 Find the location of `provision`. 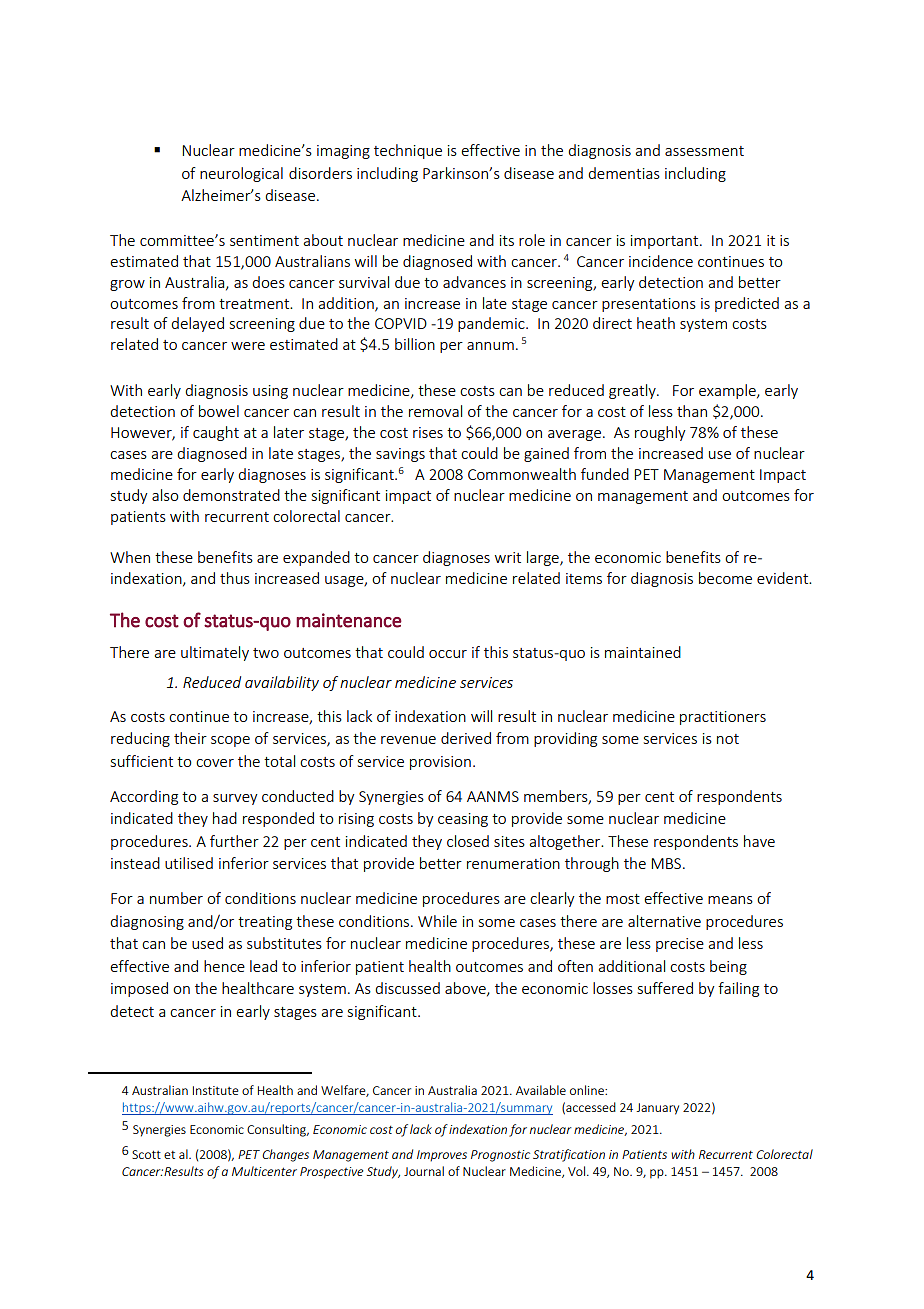

provision is located at coordinates (440, 763).
